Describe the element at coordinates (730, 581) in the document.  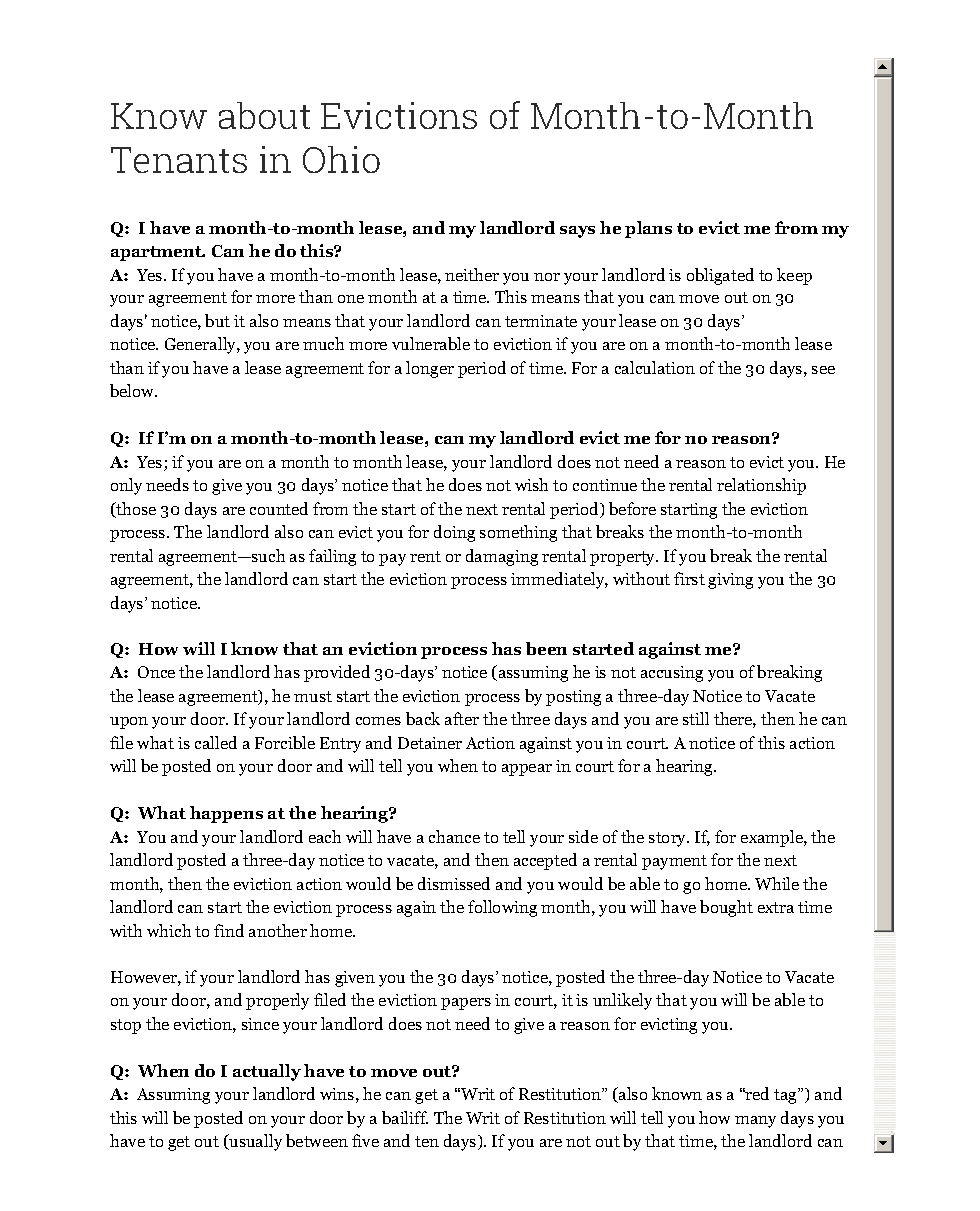
I see `giving` at that location.
